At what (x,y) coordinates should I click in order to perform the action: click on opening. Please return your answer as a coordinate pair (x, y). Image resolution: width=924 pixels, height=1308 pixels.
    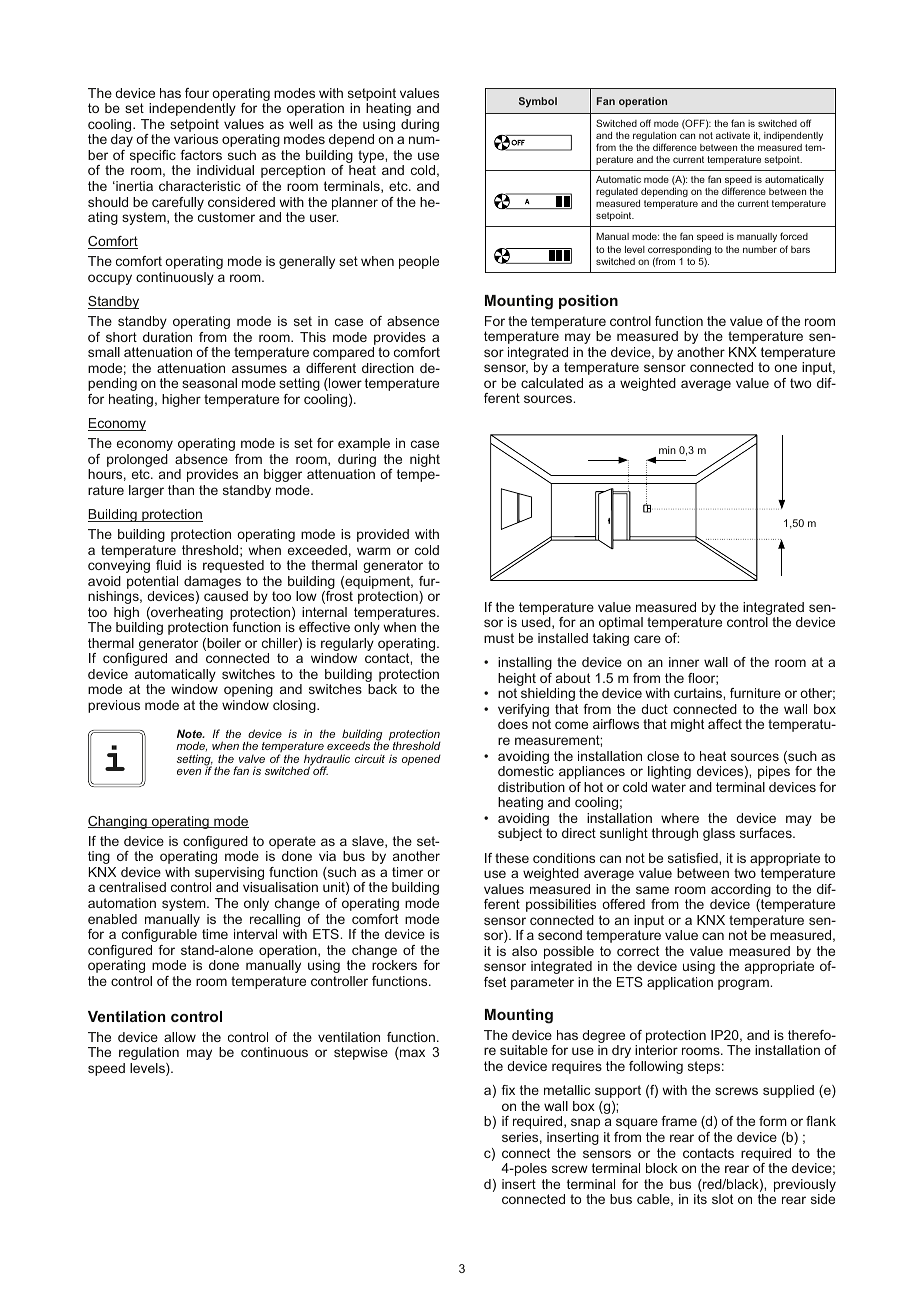
    Looking at the image, I should click on (248, 690).
